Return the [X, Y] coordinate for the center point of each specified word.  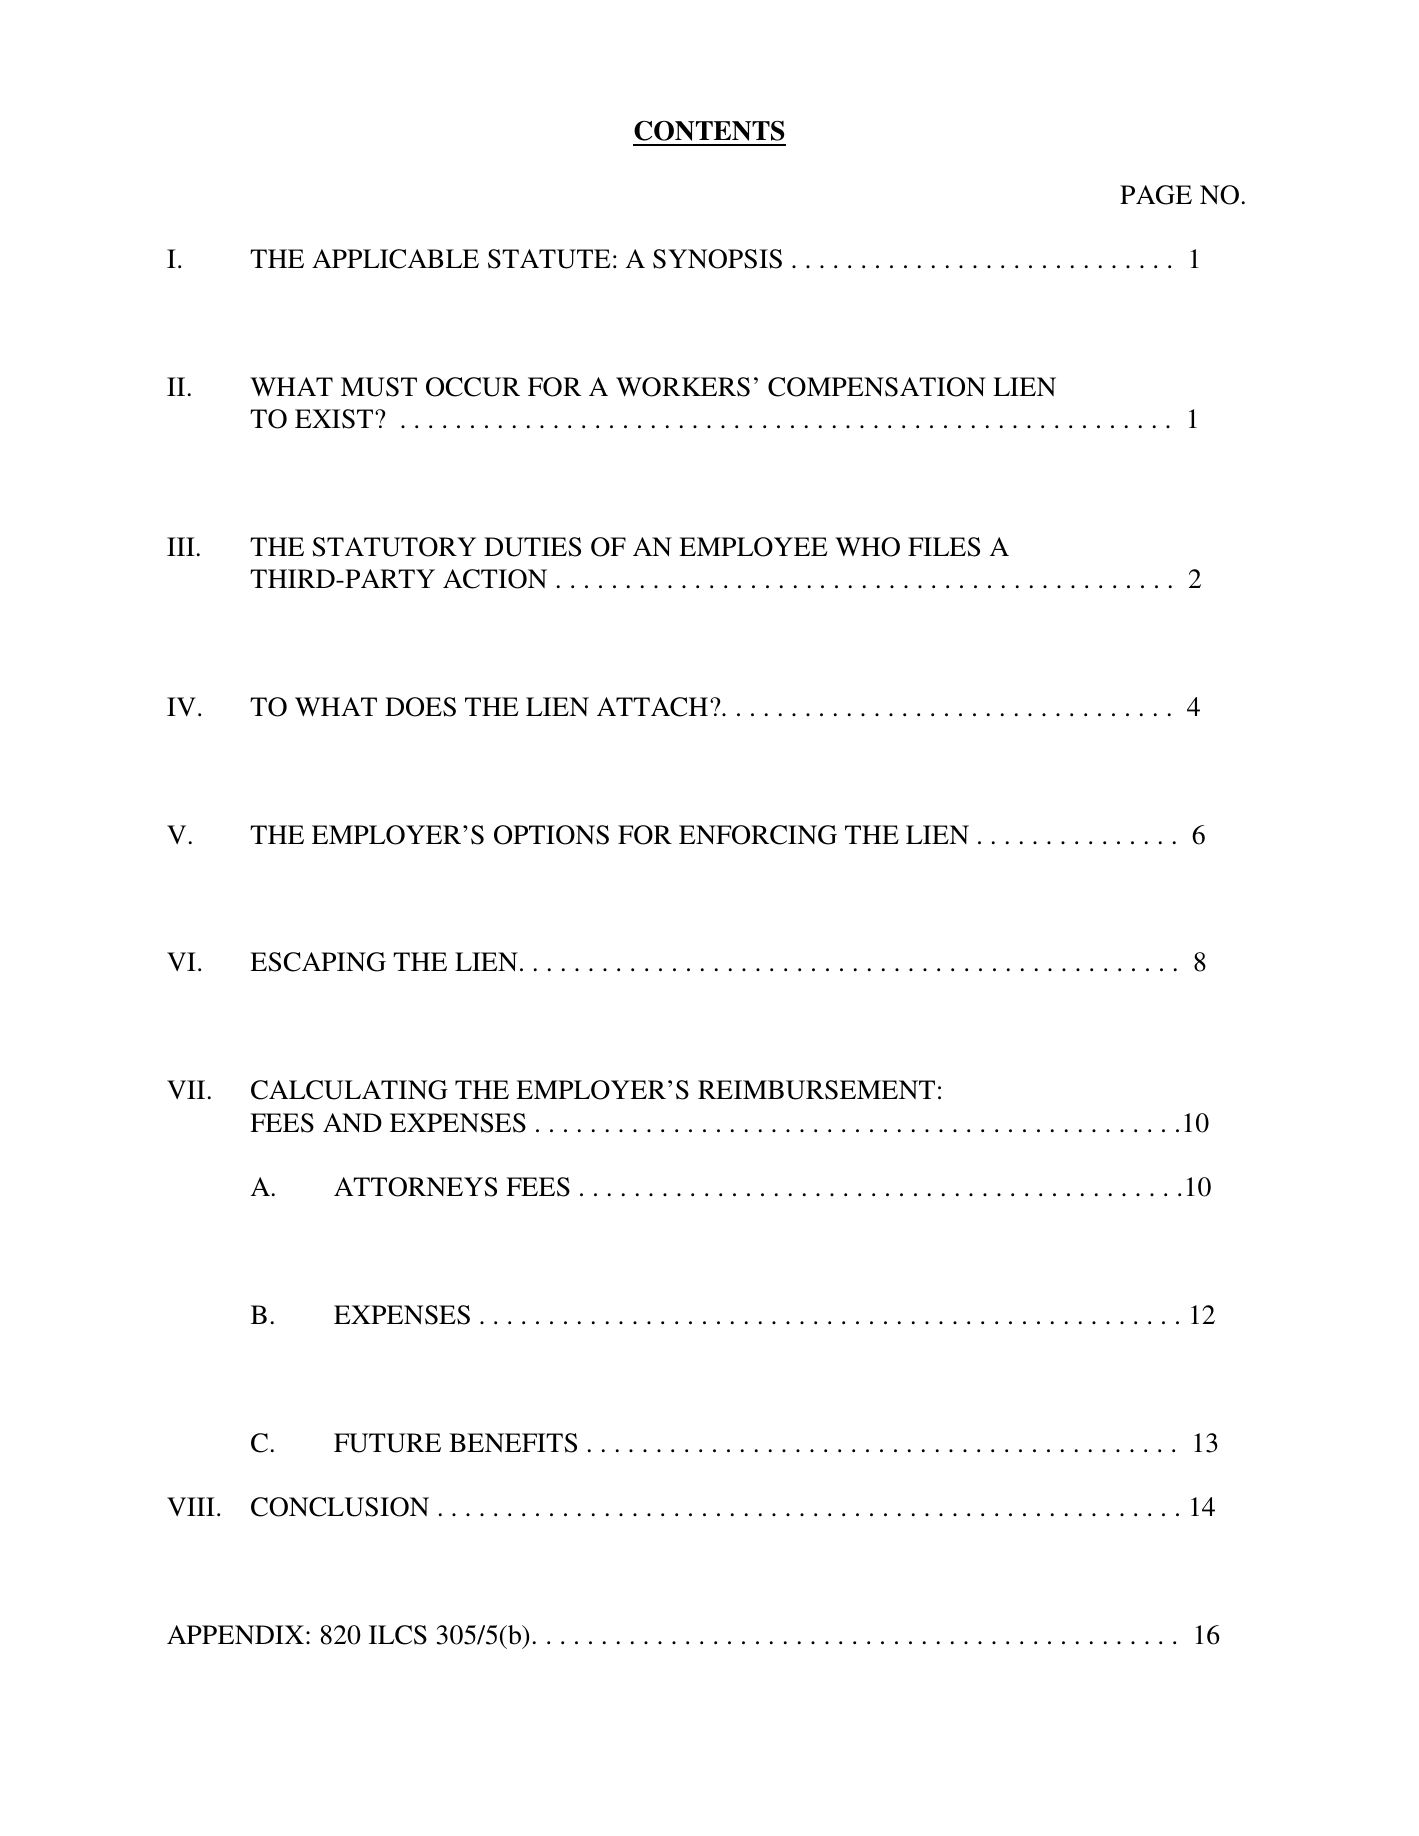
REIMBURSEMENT [816, 1090]
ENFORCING [758, 835]
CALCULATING [349, 1090]
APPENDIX [235, 1634]
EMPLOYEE [753, 547]
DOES [420, 707]
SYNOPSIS [717, 259]
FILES [944, 547]
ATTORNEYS [415, 1187]
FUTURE [387, 1443]
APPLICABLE [395, 259]
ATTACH [652, 707]
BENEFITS [513, 1443]
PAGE [1156, 195]
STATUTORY [394, 547]
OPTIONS [551, 835]
